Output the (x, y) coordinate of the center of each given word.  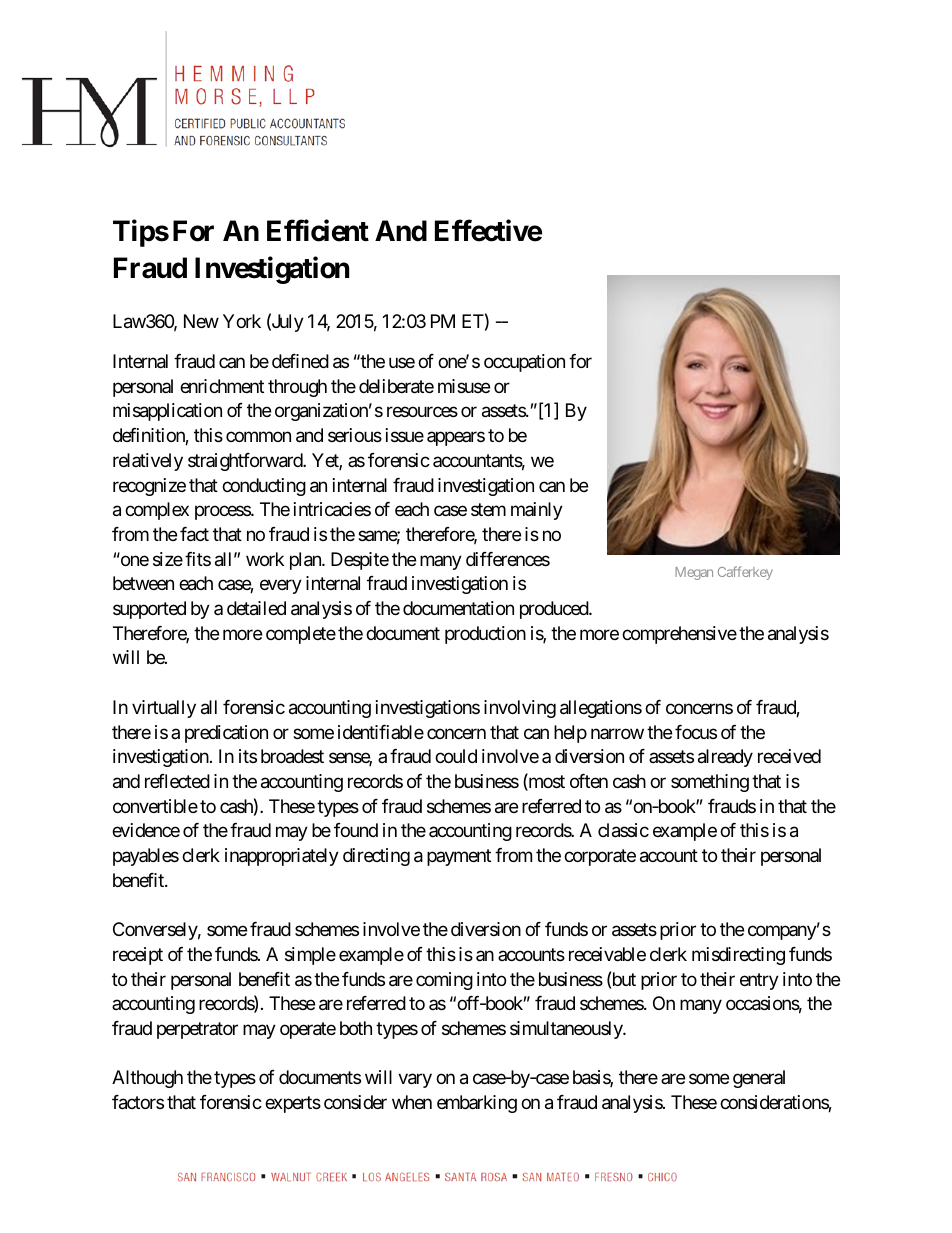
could (456, 756)
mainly (537, 511)
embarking (477, 1104)
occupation (524, 363)
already (725, 758)
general (759, 1079)
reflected (177, 781)
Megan (694, 573)
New (201, 321)
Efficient (318, 231)
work (265, 559)
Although (147, 1079)
